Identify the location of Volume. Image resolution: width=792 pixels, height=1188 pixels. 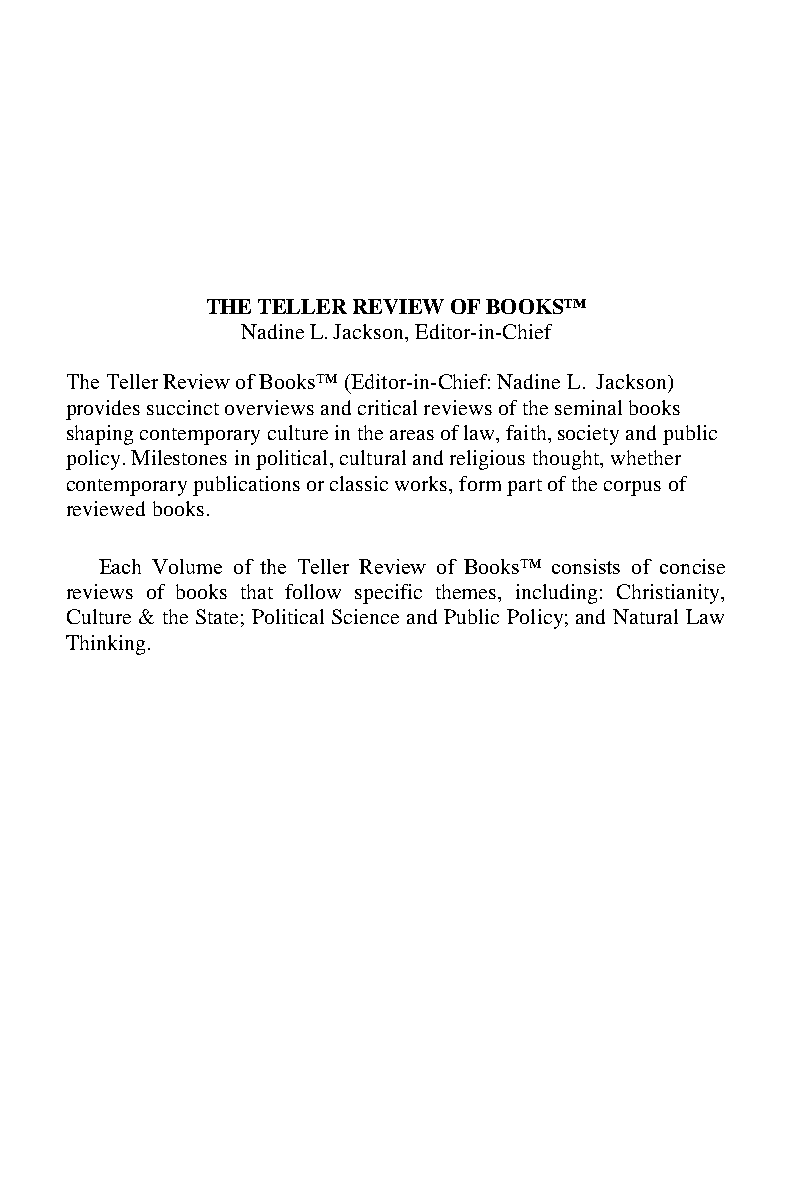
(187, 566).
